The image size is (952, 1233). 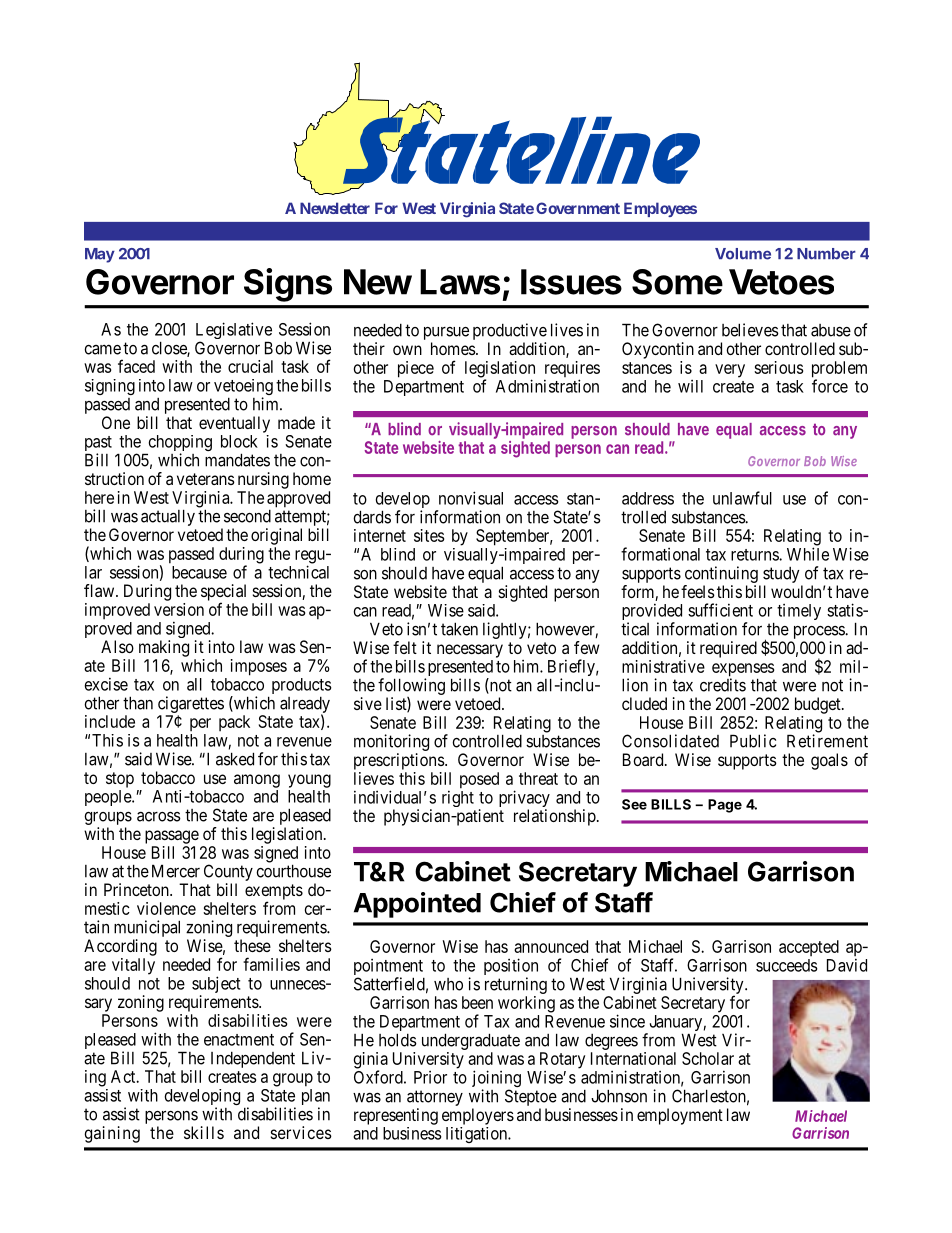 I want to click on Appointed, so click(x=417, y=905).
